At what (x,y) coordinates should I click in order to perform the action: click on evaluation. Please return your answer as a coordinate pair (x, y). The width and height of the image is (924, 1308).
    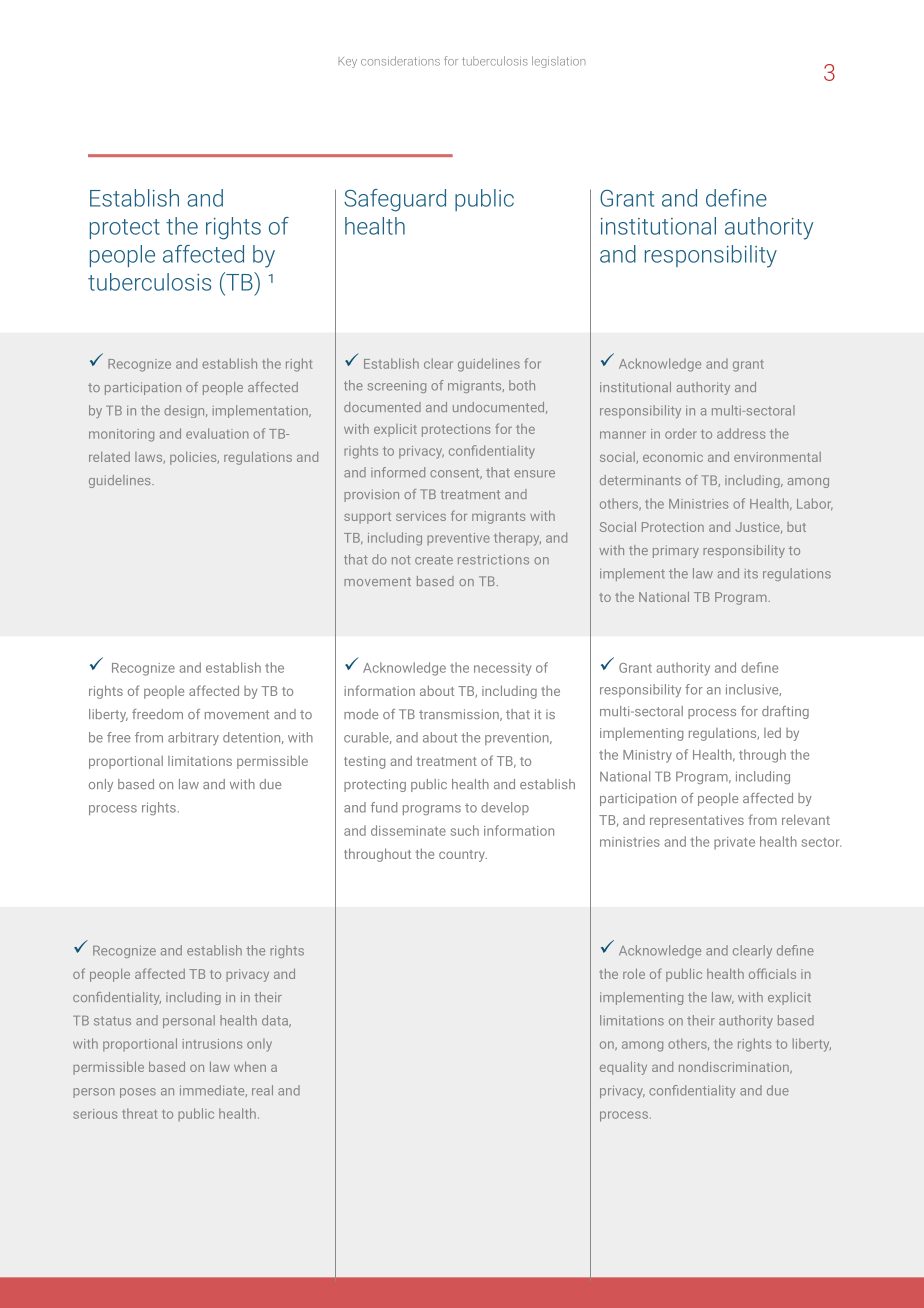
    Looking at the image, I should click on (217, 433).
